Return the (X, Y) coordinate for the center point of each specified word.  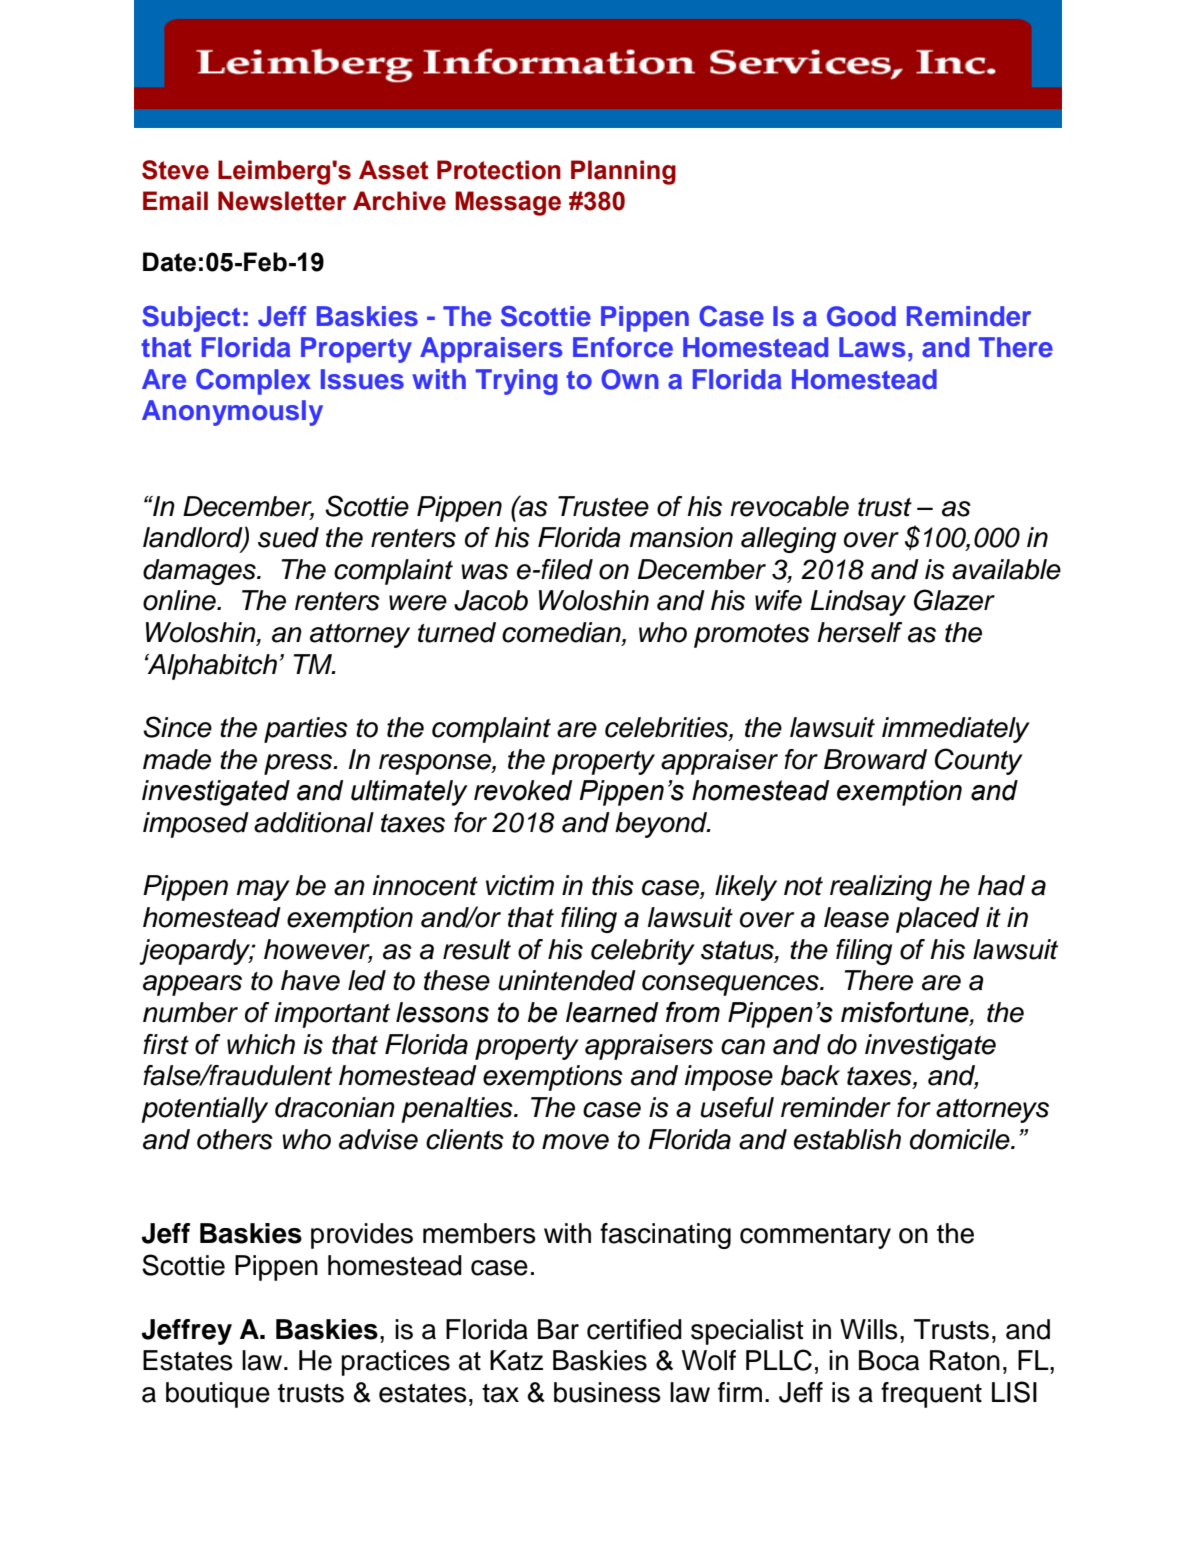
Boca (889, 1360)
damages (200, 572)
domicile (961, 1139)
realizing (881, 888)
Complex (253, 382)
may (263, 890)
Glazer (954, 600)
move (575, 1142)
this (613, 885)
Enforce (623, 347)
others (235, 1139)
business (607, 1392)
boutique (218, 1395)
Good (861, 316)
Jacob (491, 600)
